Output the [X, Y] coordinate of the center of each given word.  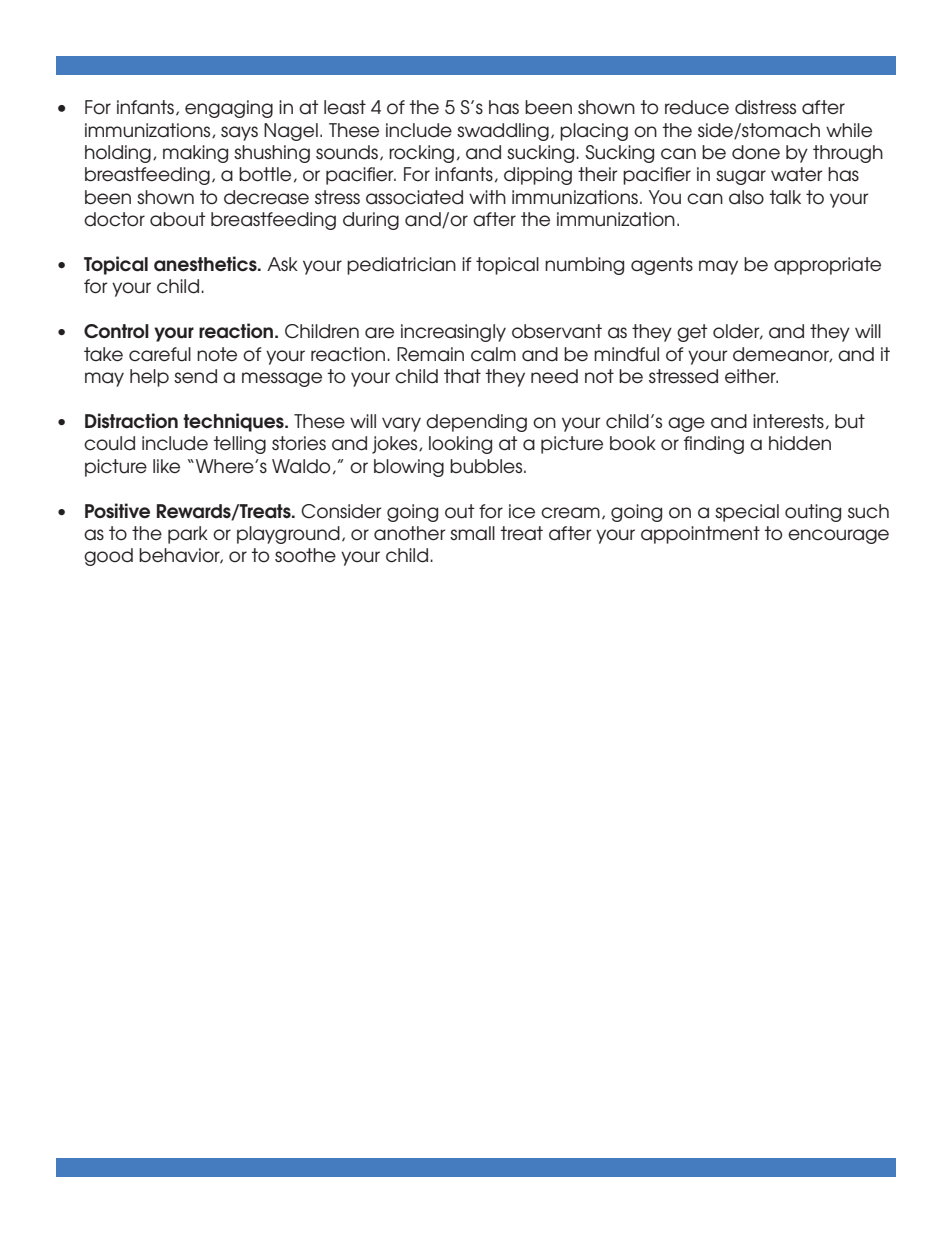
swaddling [503, 132]
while [849, 130]
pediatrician [401, 266]
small [472, 533]
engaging [229, 109]
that [462, 376]
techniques [234, 422]
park [188, 535]
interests [788, 421]
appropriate [827, 266]
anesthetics [206, 264]
